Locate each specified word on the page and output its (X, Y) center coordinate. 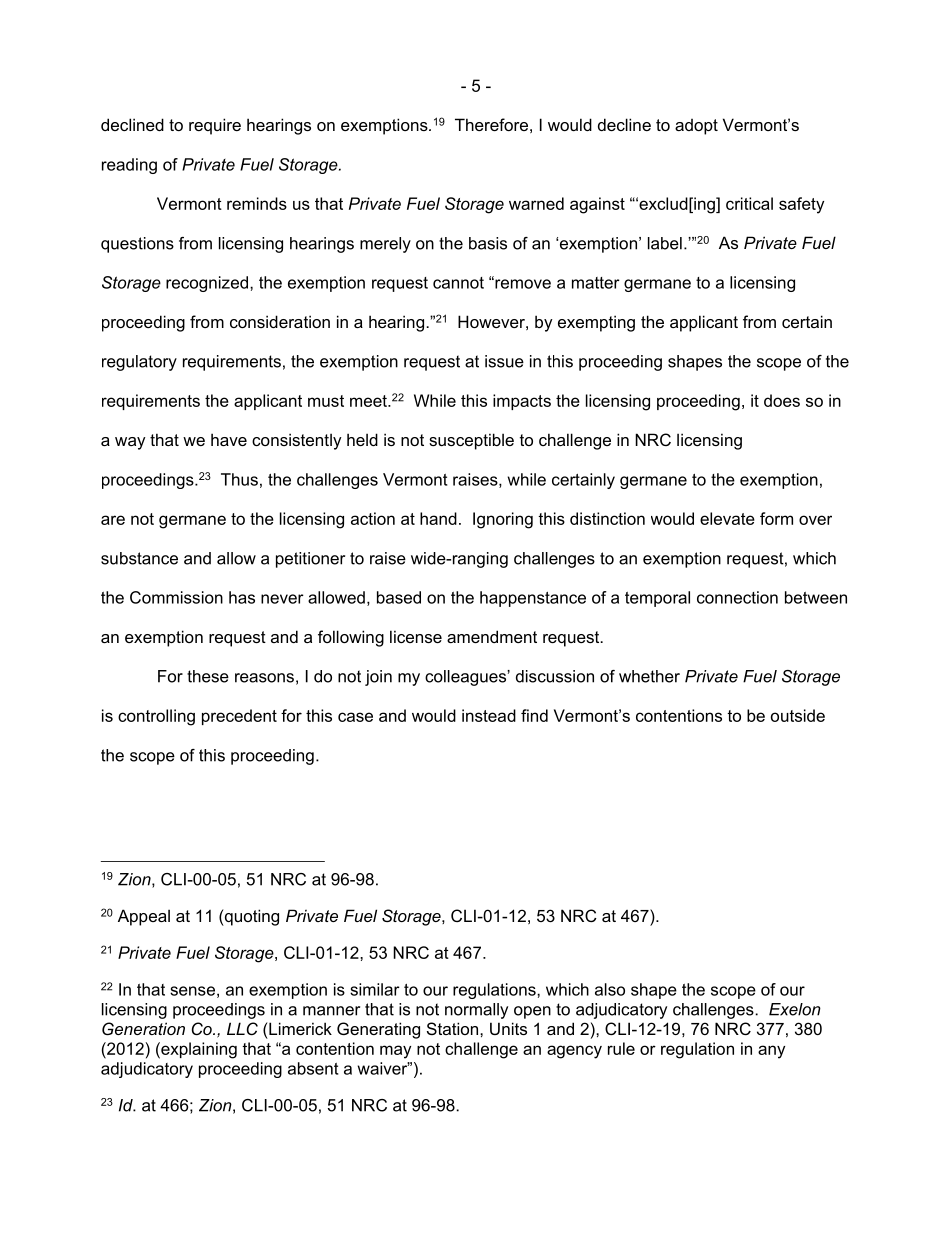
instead (489, 715)
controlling (156, 717)
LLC (242, 1028)
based (399, 597)
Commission (176, 597)
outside (798, 715)
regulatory (139, 363)
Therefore (491, 124)
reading (129, 166)
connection (737, 597)
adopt (696, 127)
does (782, 400)
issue (504, 361)
